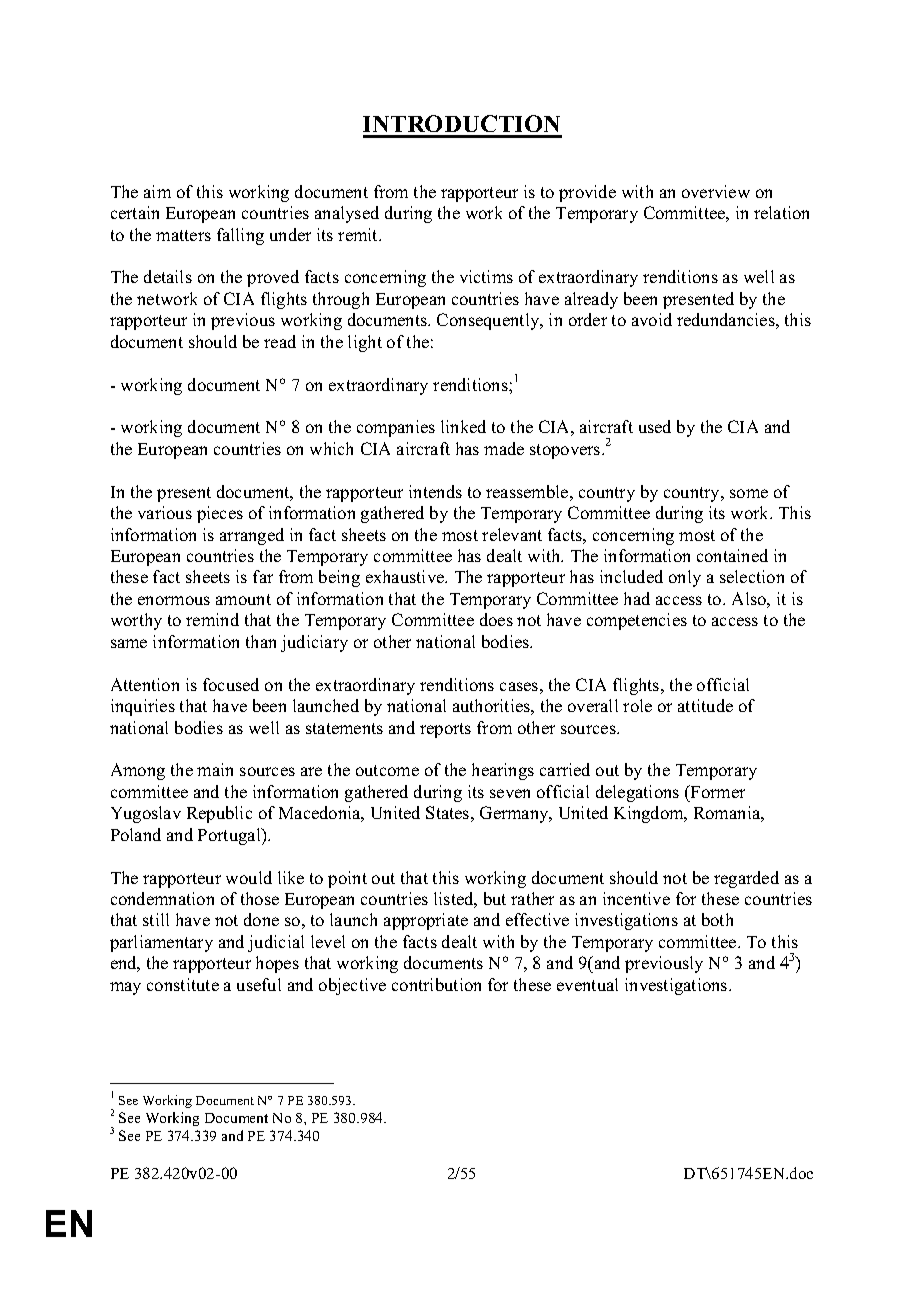  What do you see at coordinates (215, 769) in the screenshot?
I see `main` at bounding box center [215, 769].
